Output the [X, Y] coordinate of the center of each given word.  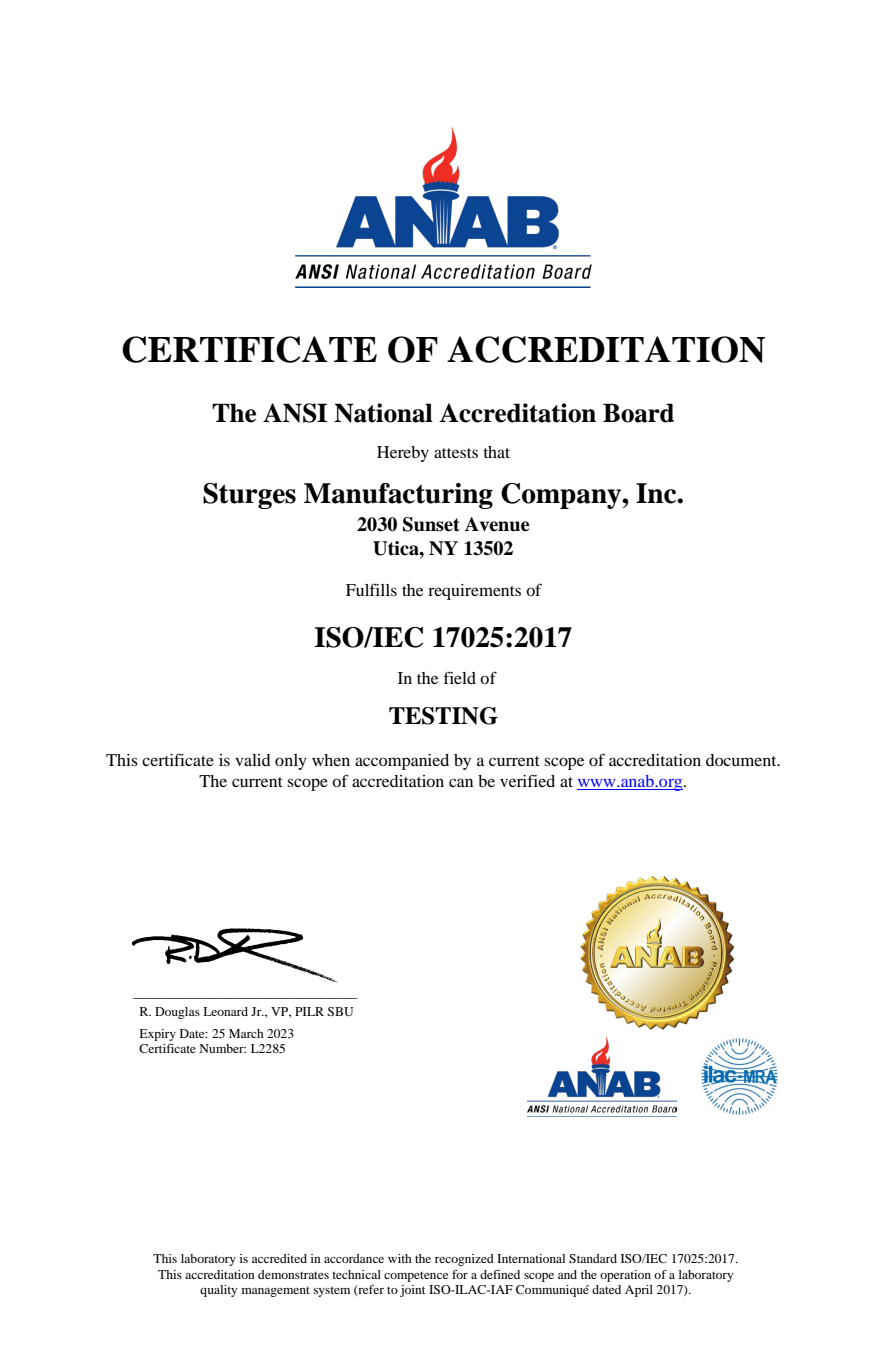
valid [253, 760]
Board [638, 413]
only [291, 762]
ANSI [295, 413]
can [461, 782]
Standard [593, 1258]
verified [527, 780]
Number [222, 1048]
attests [456, 453]
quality [218, 1291]
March [246, 1033]
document [742, 760]
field [460, 677]
